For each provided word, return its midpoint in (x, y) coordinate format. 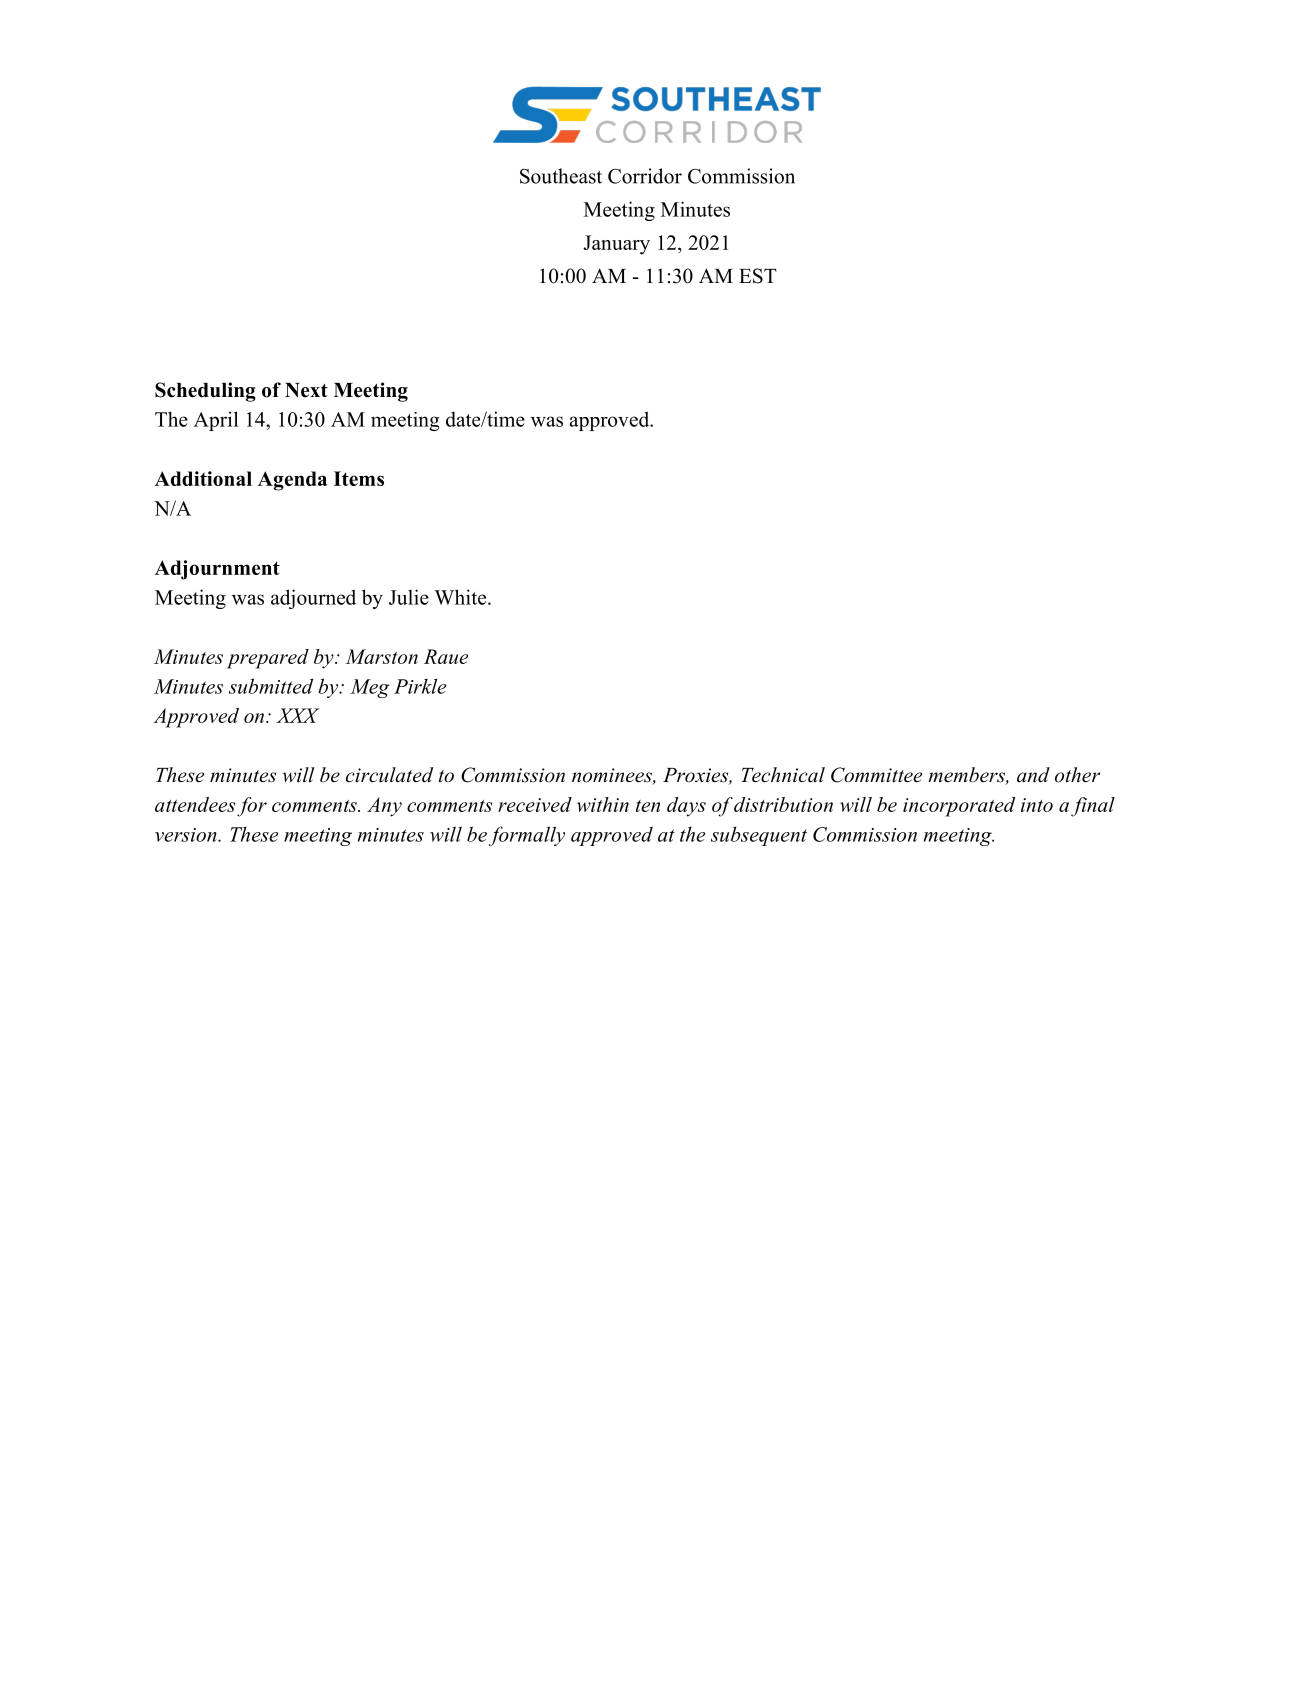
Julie (409, 597)
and (1033, 775)
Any (384, 807)
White (461, 597)
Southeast (561, 176)
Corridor (645, 176)
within (603, 804)
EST (758, 276)
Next (306, 390)
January (616, 245)
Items (359, 478)
